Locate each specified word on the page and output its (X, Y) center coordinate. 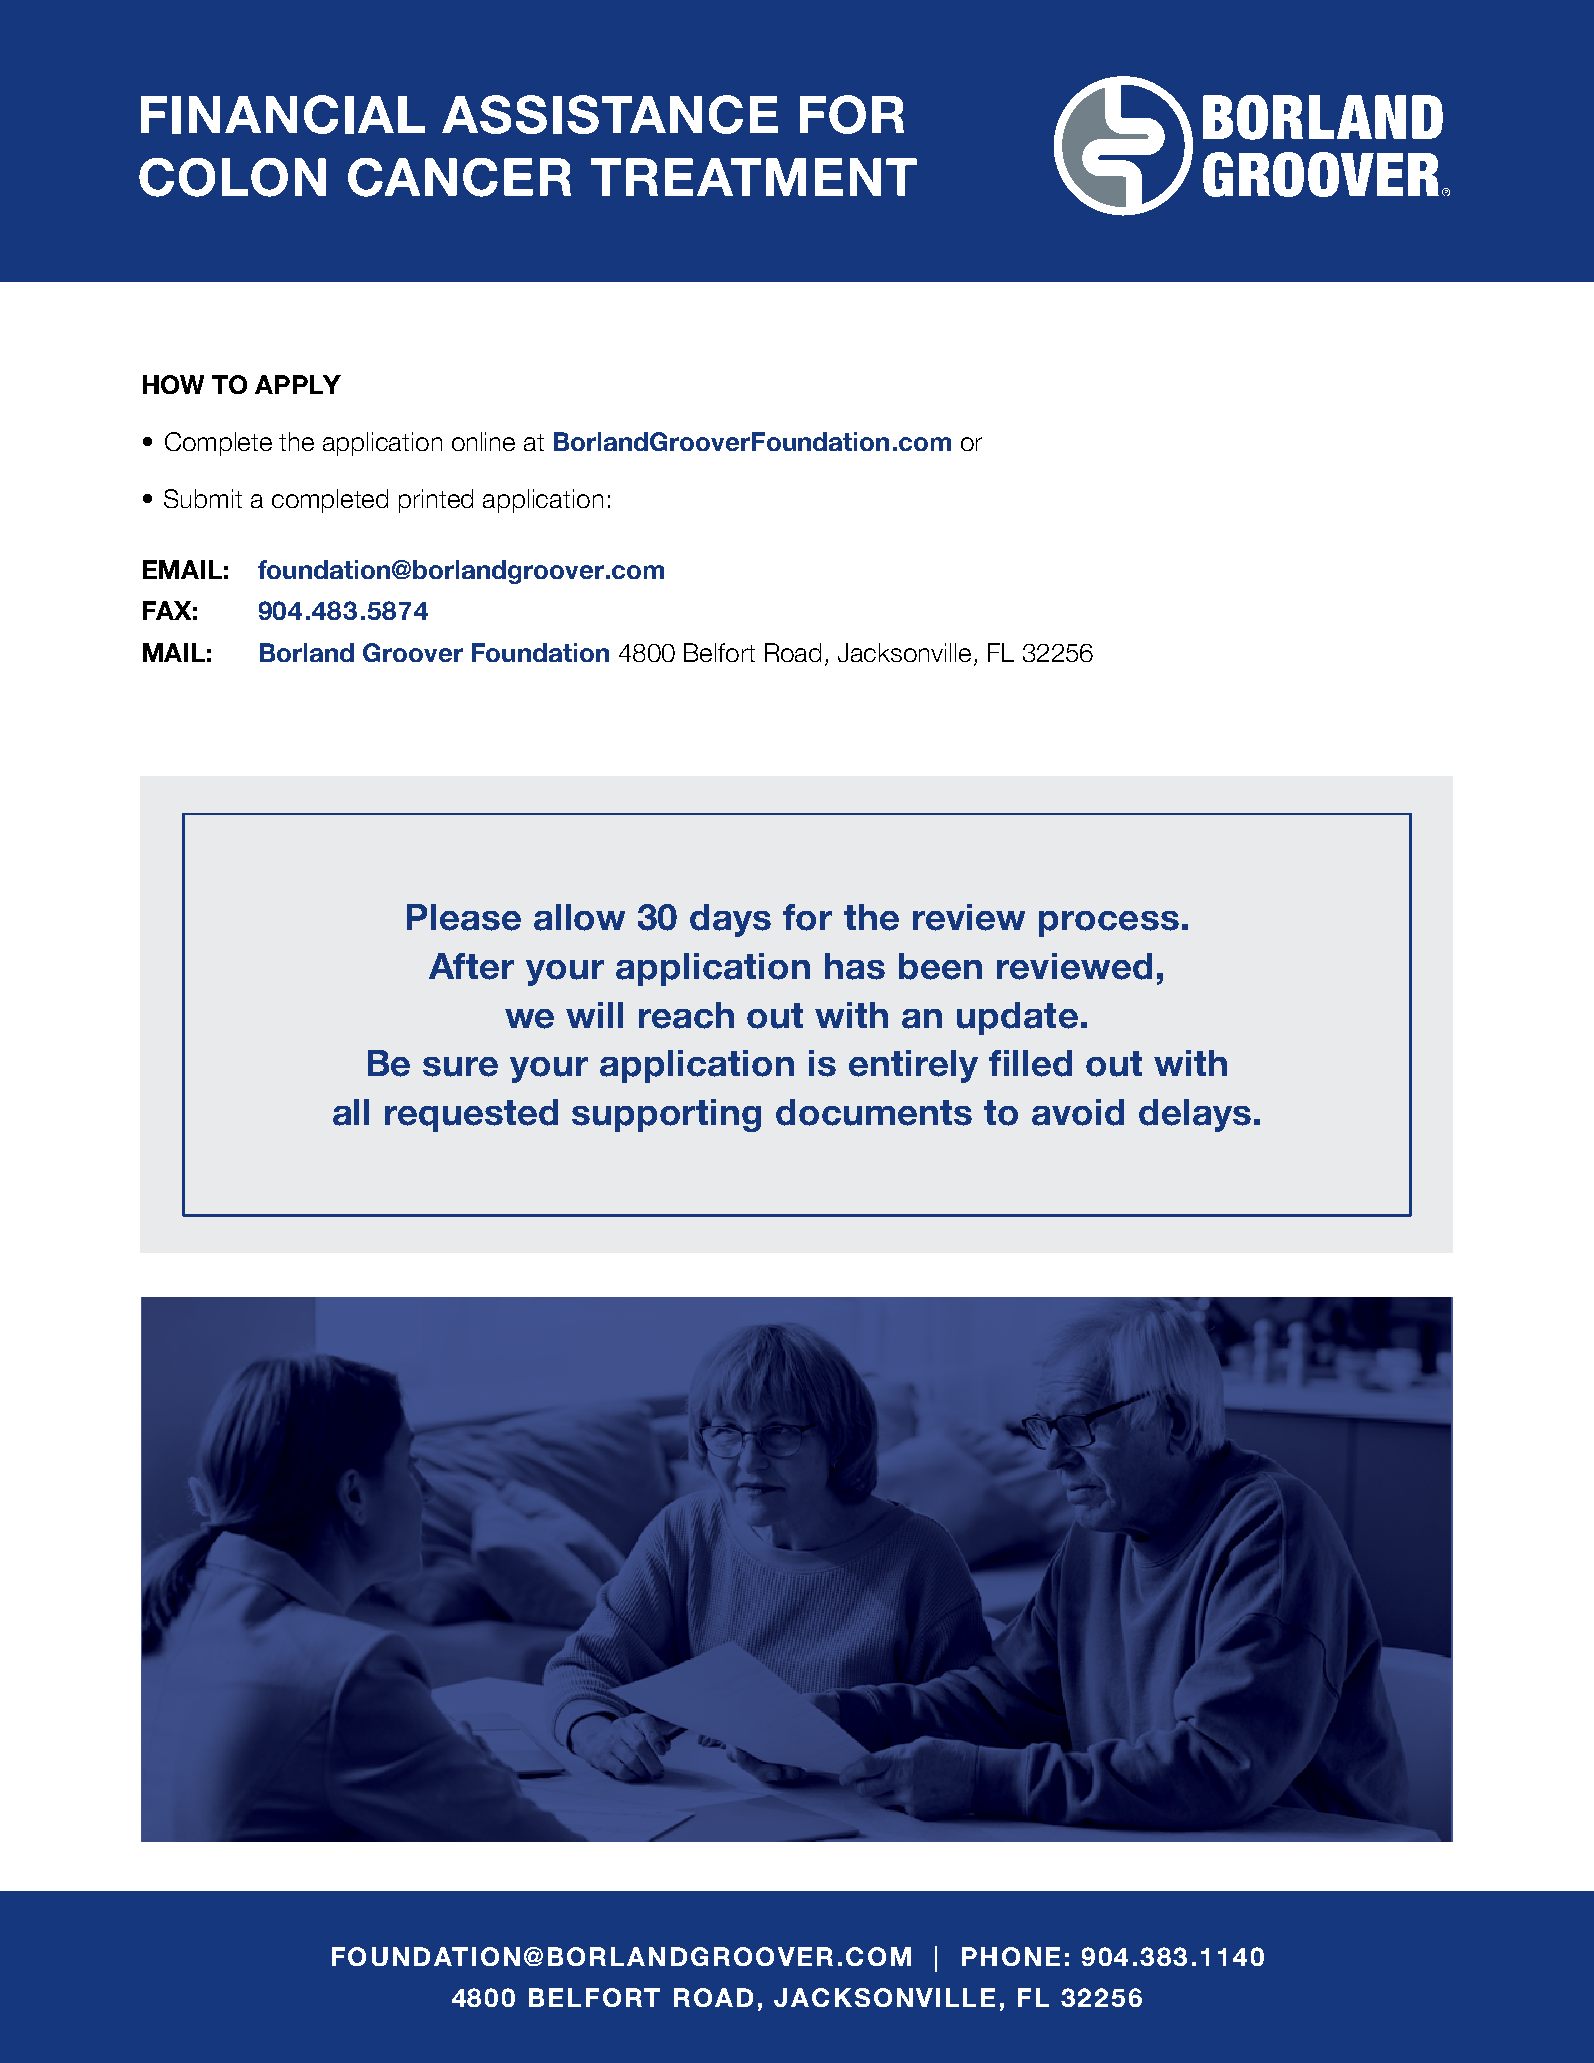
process (1109, 924)
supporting (666, 1115)
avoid (1078, 1112)
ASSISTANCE (610, 114)
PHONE (1011, 1956)
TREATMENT (754, 177)
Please (464, 917)
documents (874, 1112)
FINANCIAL (283, 114)
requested (471, 1115)
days (730, 920)
